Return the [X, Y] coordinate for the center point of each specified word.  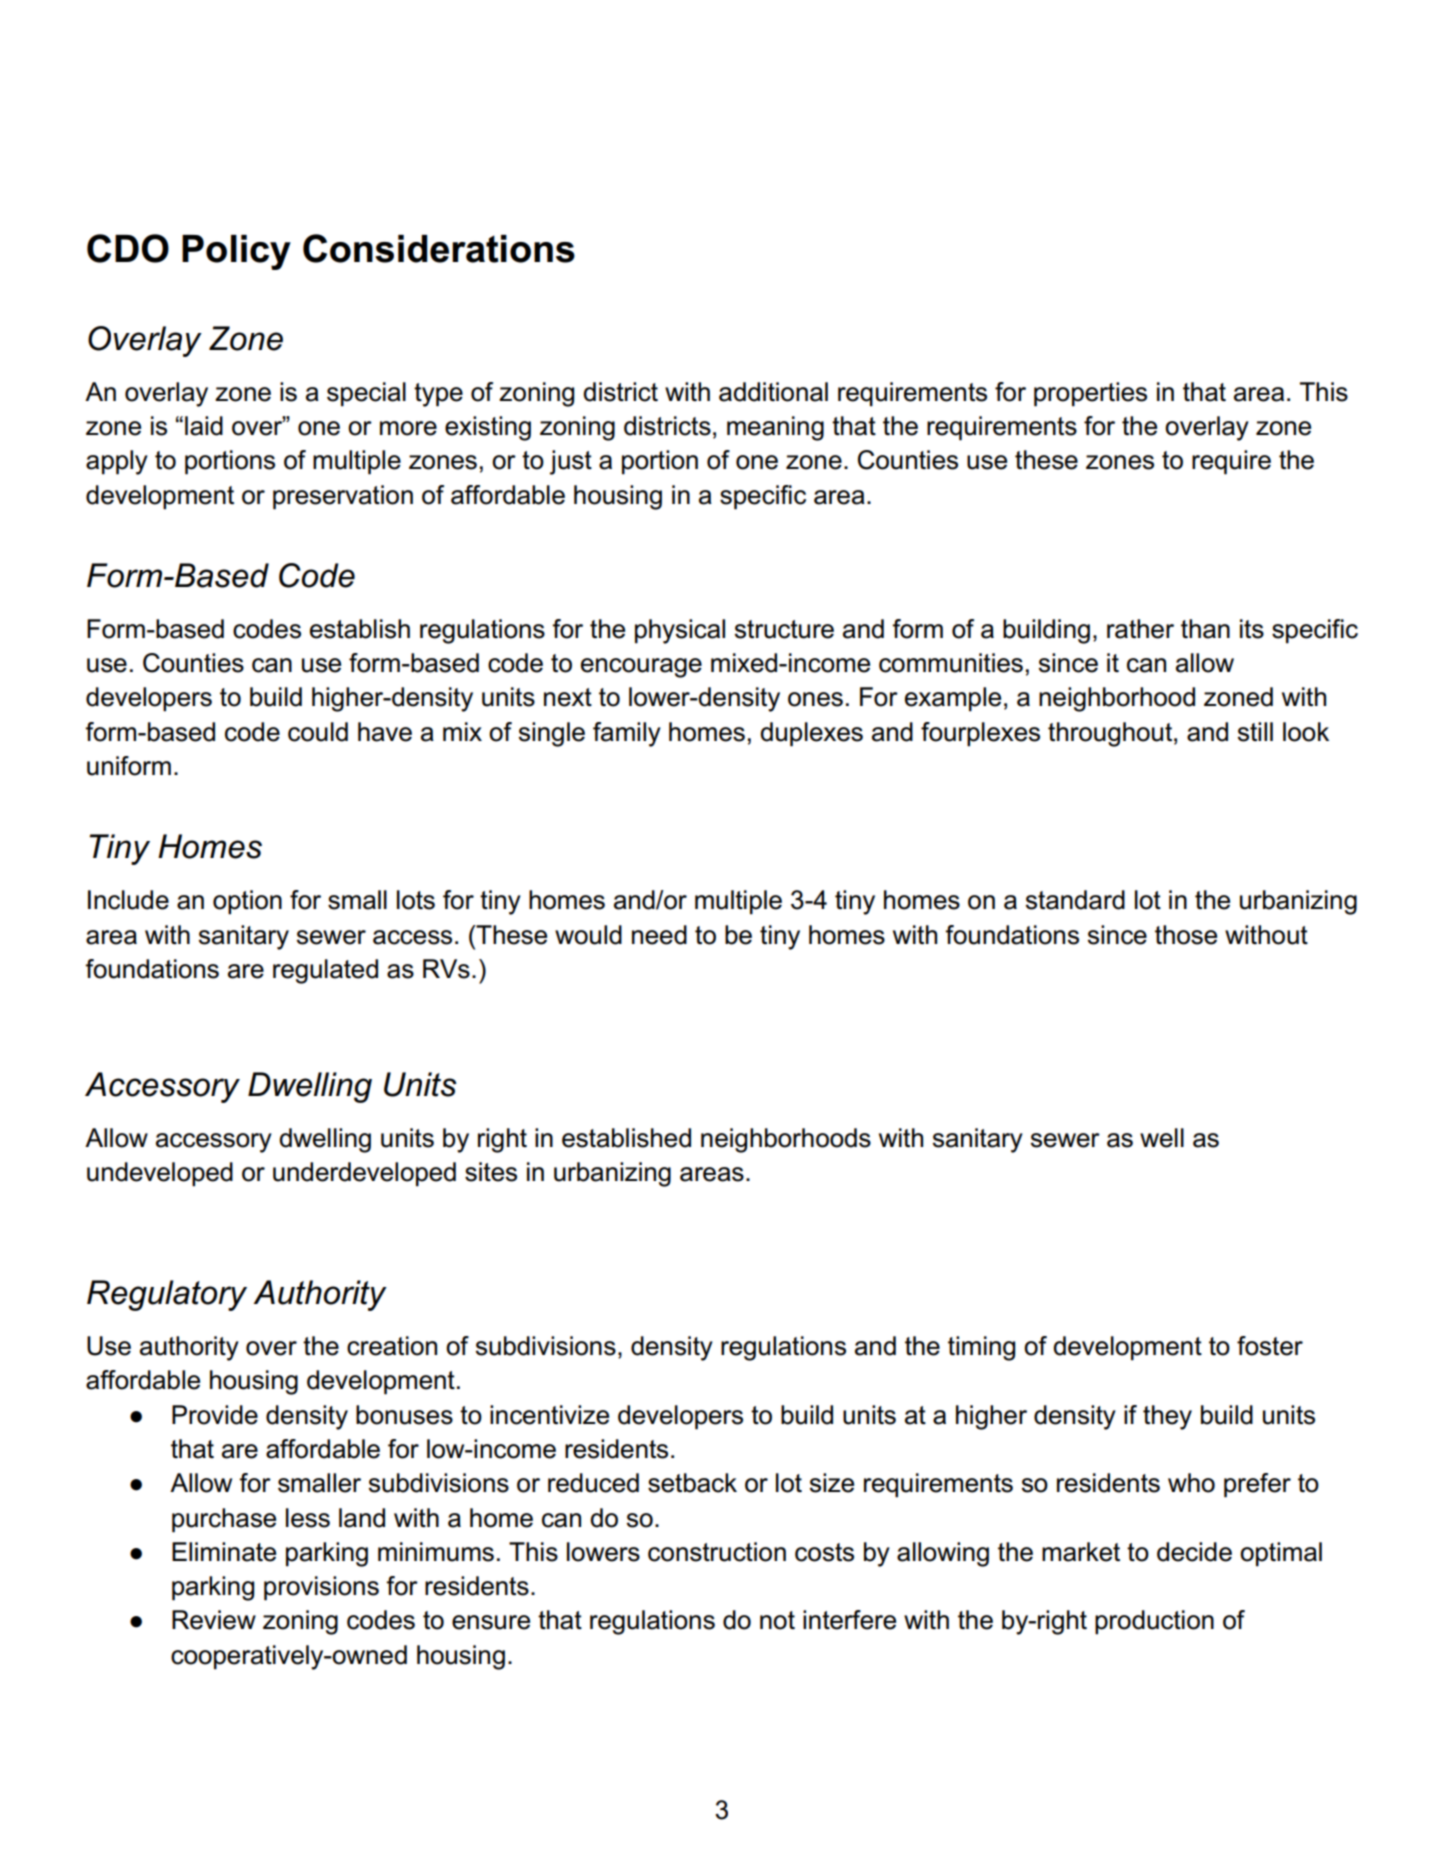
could [318, 732]
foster [1270, 1346]
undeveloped [160, 1174]
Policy [236, 252]
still [1255, 732]
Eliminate [224, 1552]
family [627, 734]
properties [1090, 394]
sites [491, 1172]
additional [773, 392]
